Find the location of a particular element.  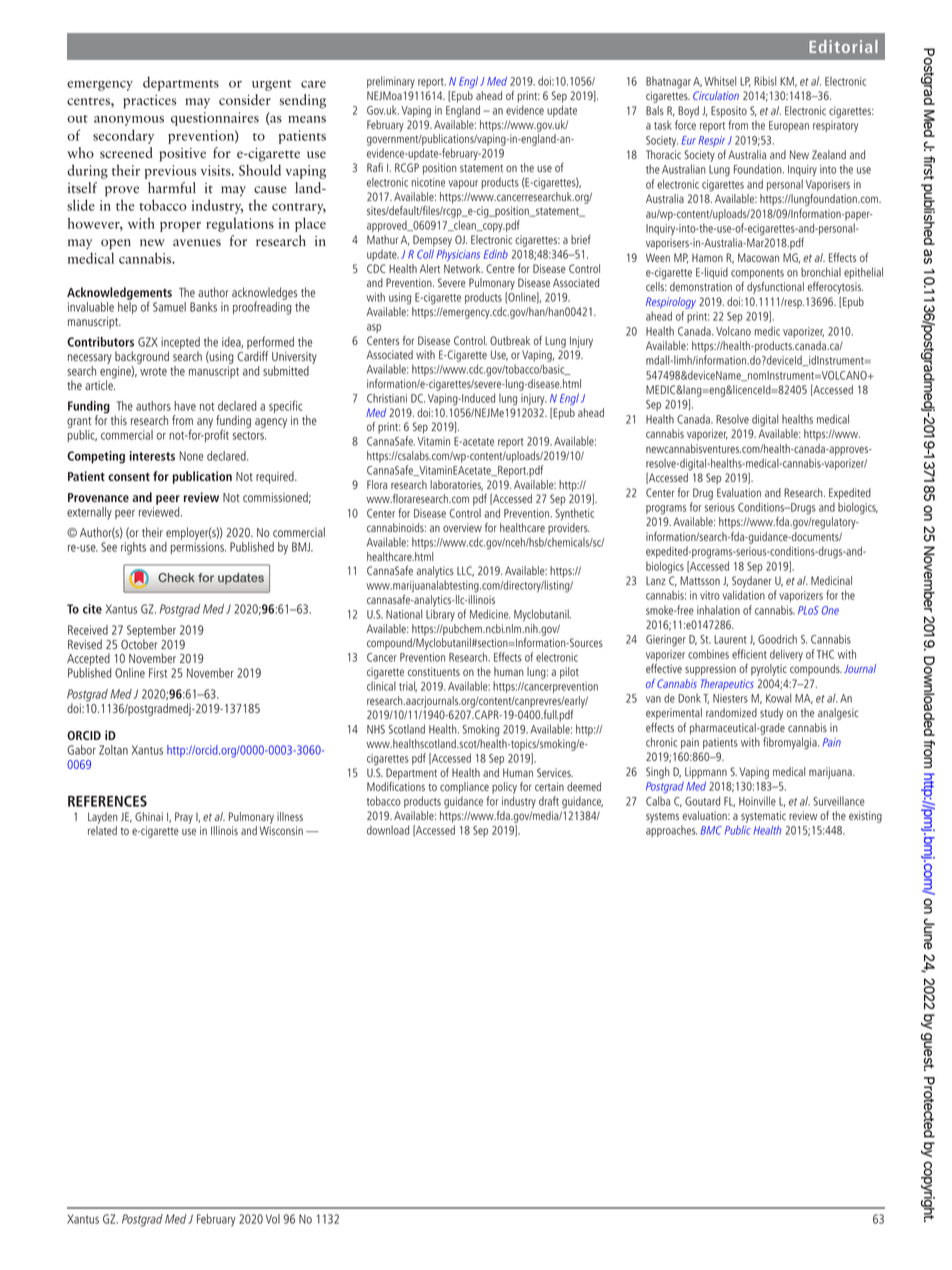

systematic is located at coordinates (763, 817).
